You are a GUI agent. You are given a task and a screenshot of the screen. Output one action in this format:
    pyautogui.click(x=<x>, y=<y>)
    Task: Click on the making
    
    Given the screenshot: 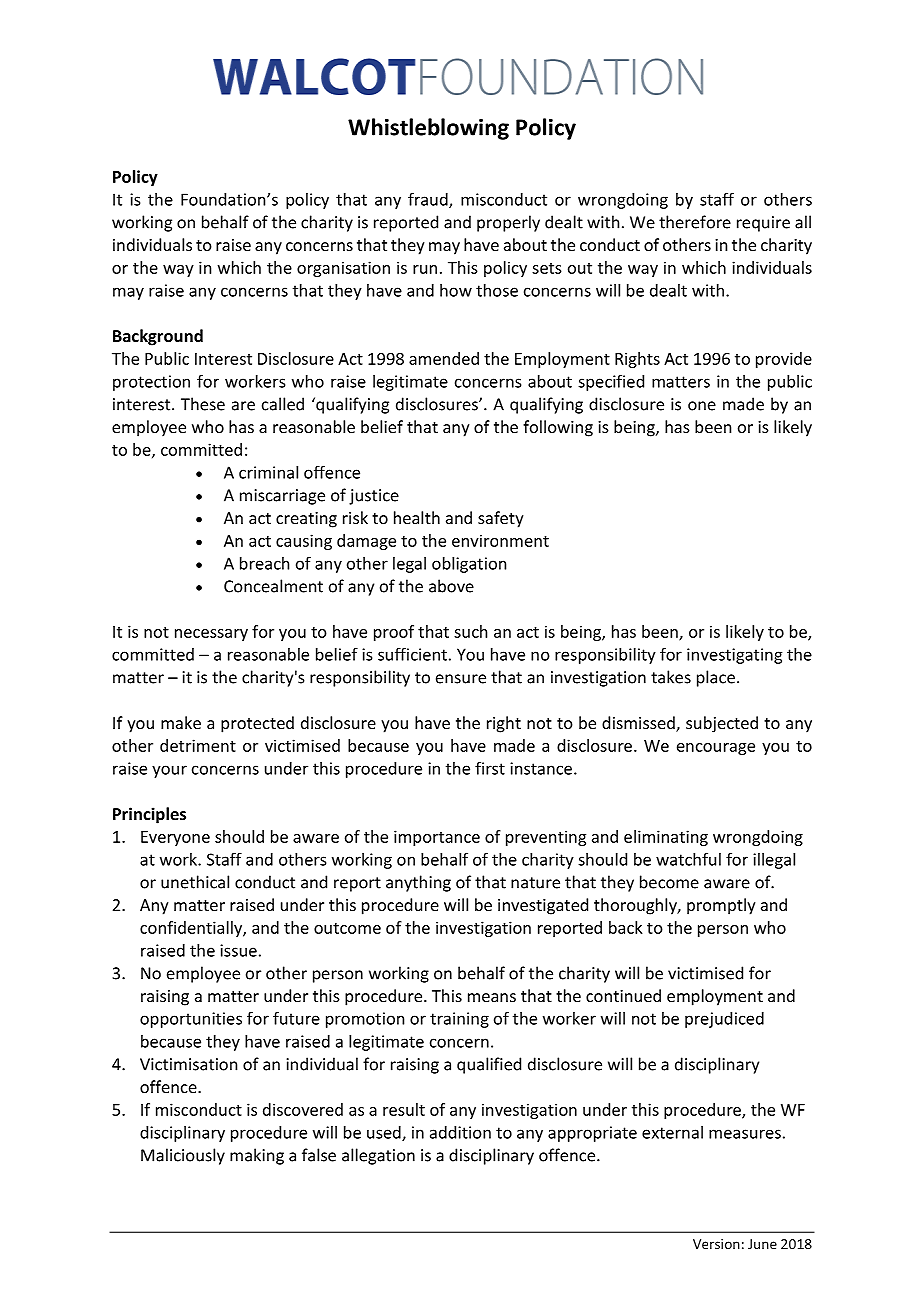 What is the action you would take?
    pyautogui.click(x=257, y=1156)
